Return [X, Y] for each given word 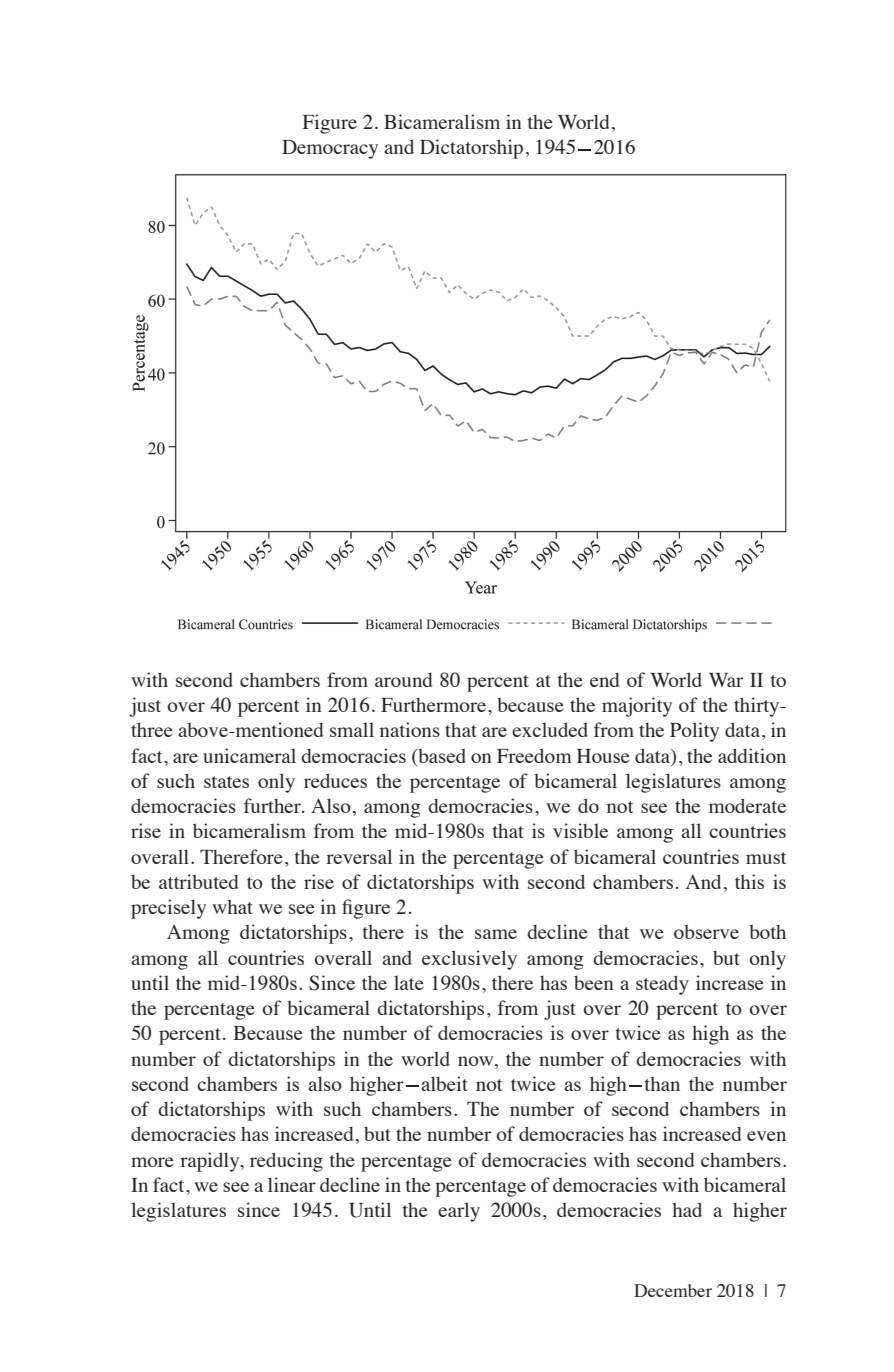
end [605, 679]
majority [637, 707]
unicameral [249, 755]
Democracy [330, 149]
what [232, 906]
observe [706, 931]
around [404, 679]
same [496, 934]
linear [292, 1184]
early [459, 1212]
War [726, 680]
